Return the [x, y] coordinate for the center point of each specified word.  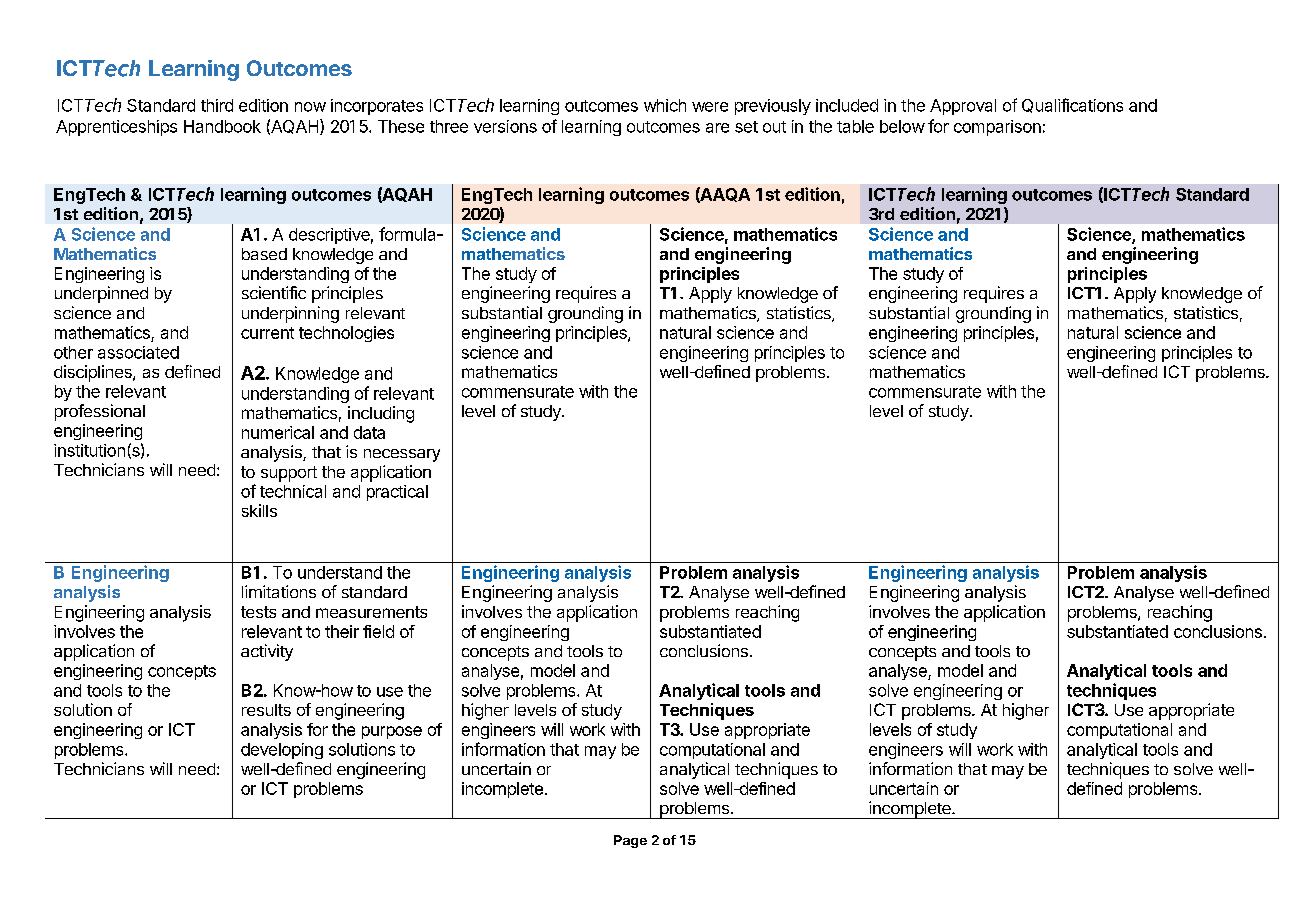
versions [505, 126]
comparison [997, 128]
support [289, 474]
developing [282, 751]
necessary [402, 455]
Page [630, 841]
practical [397, 493]
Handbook [222, 126]
